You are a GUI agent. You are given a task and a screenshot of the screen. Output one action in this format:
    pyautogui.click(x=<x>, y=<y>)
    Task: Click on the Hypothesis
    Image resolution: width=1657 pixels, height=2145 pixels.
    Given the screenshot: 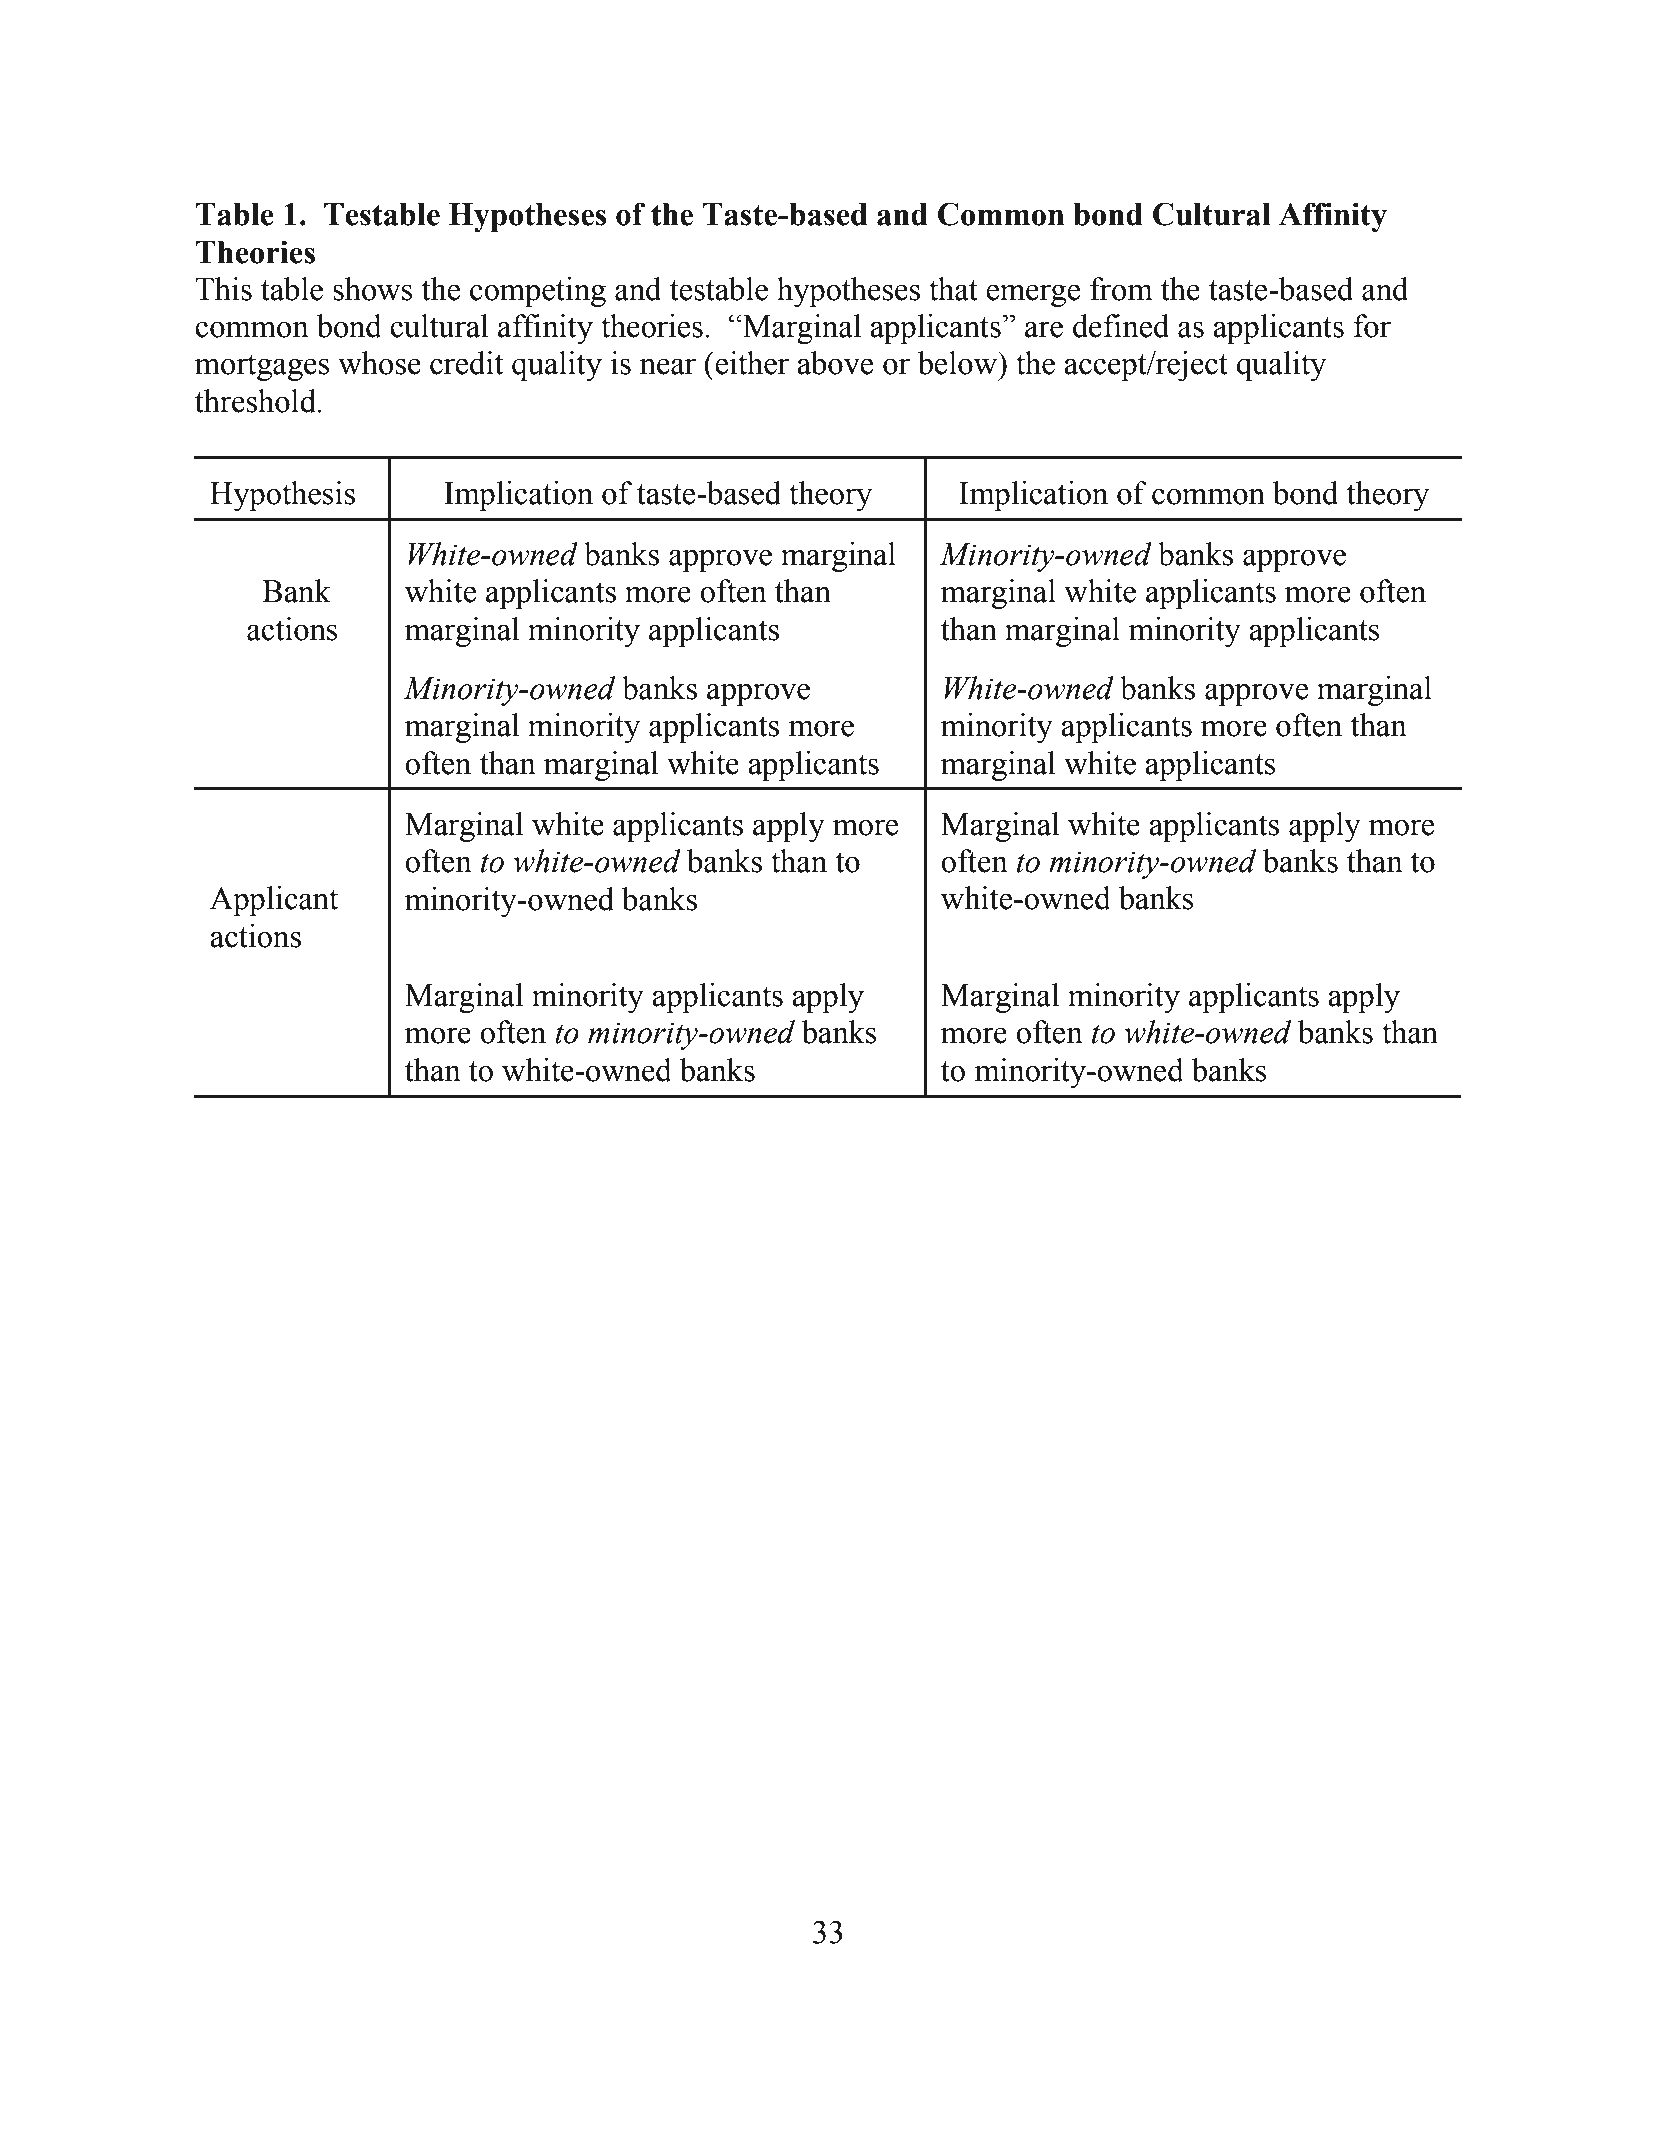 What is the action you would take?
    pyautogui.click(x=282, y=496)
